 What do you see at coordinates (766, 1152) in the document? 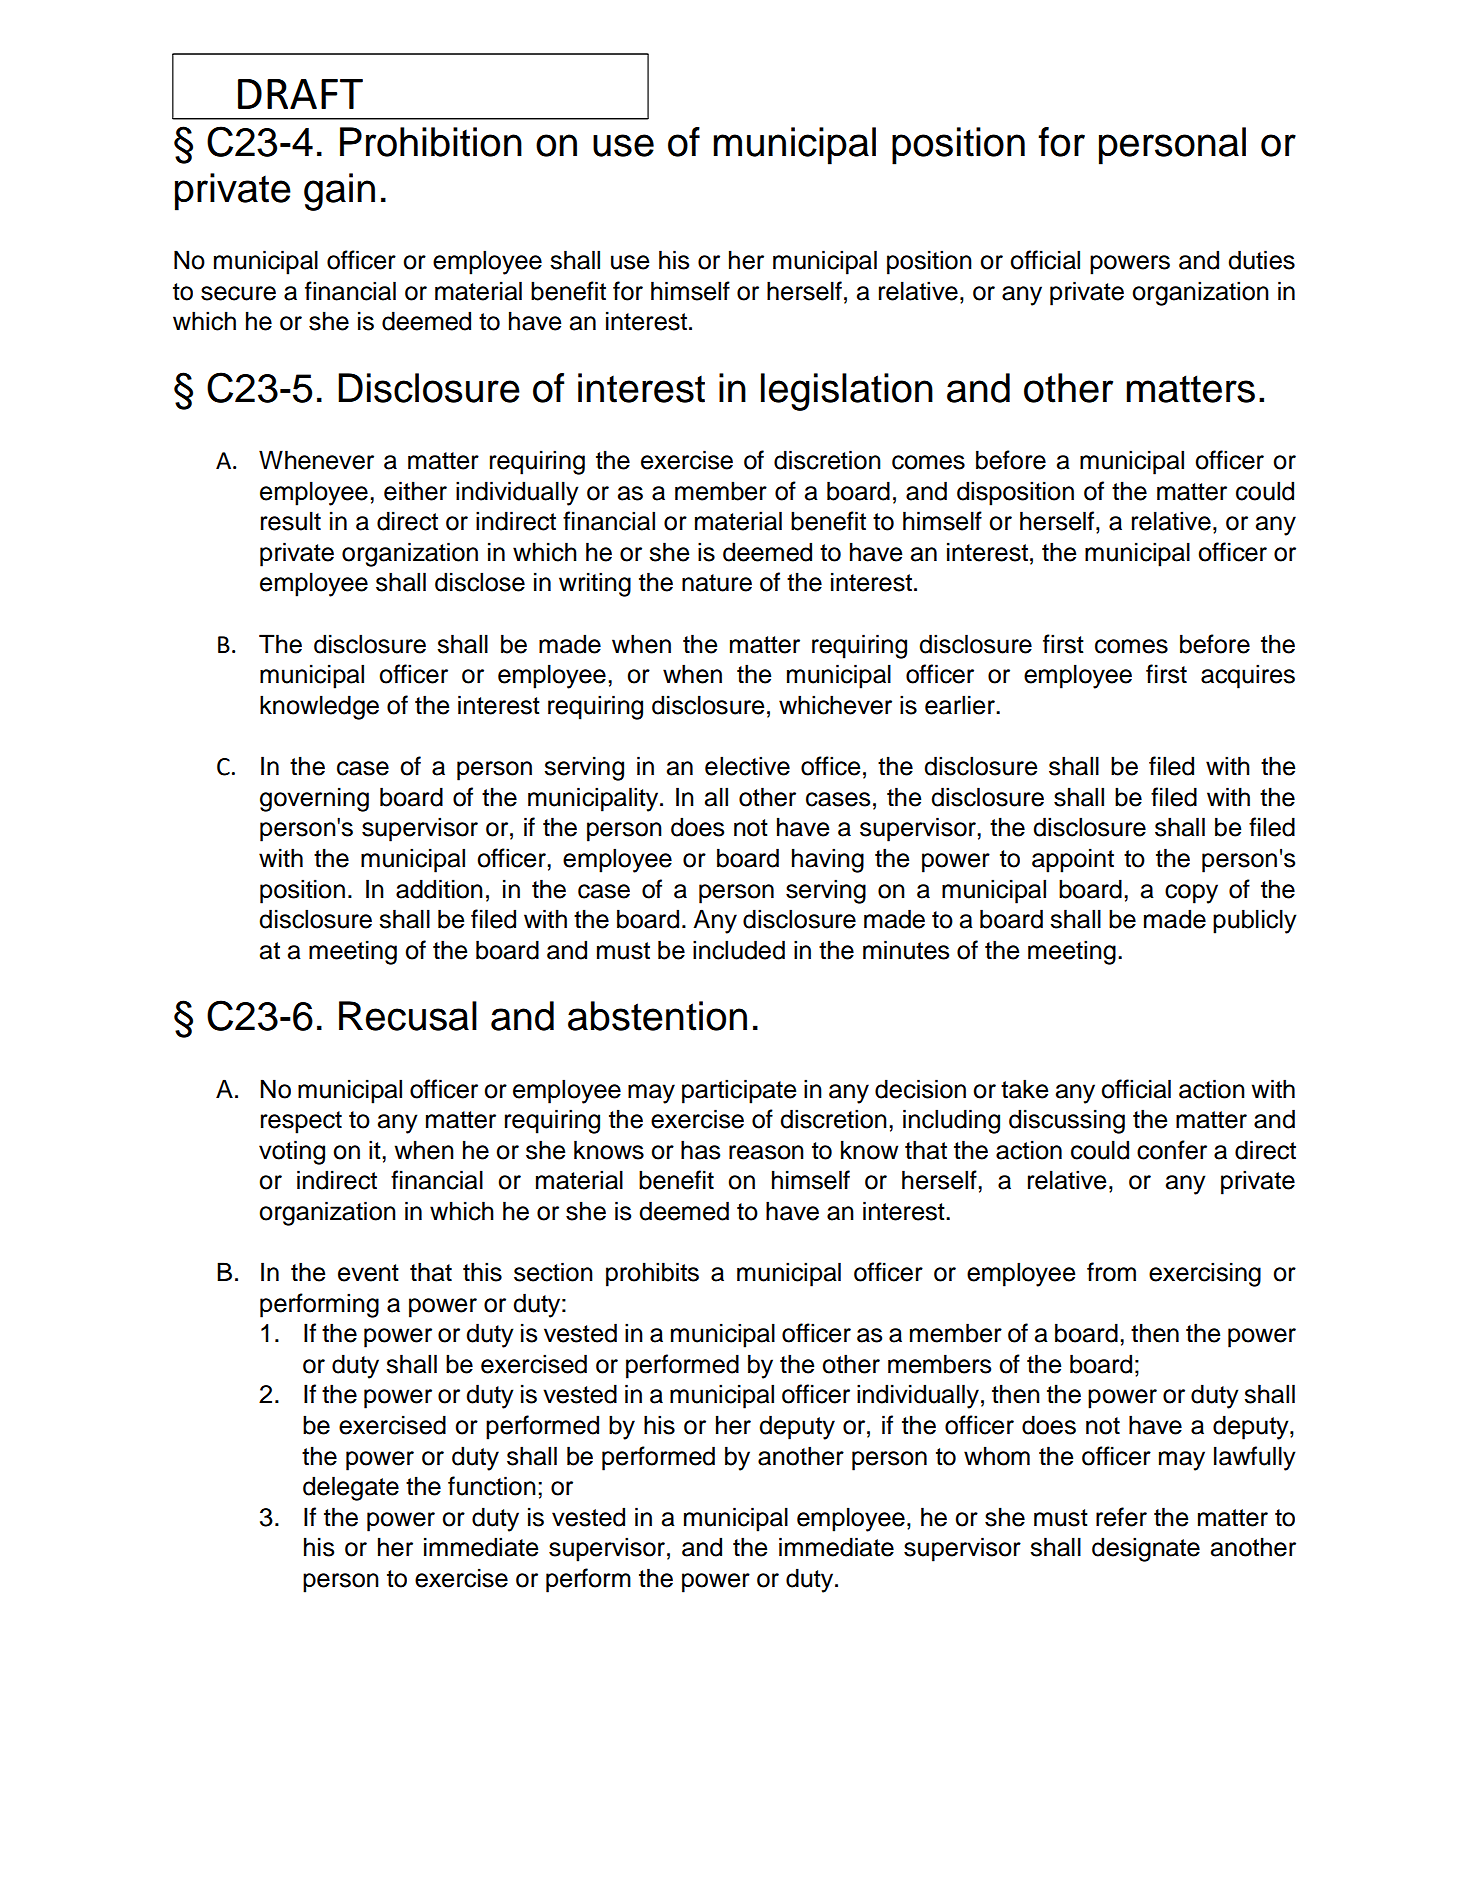
I see `reason` at bounding box center [766, 1152].
